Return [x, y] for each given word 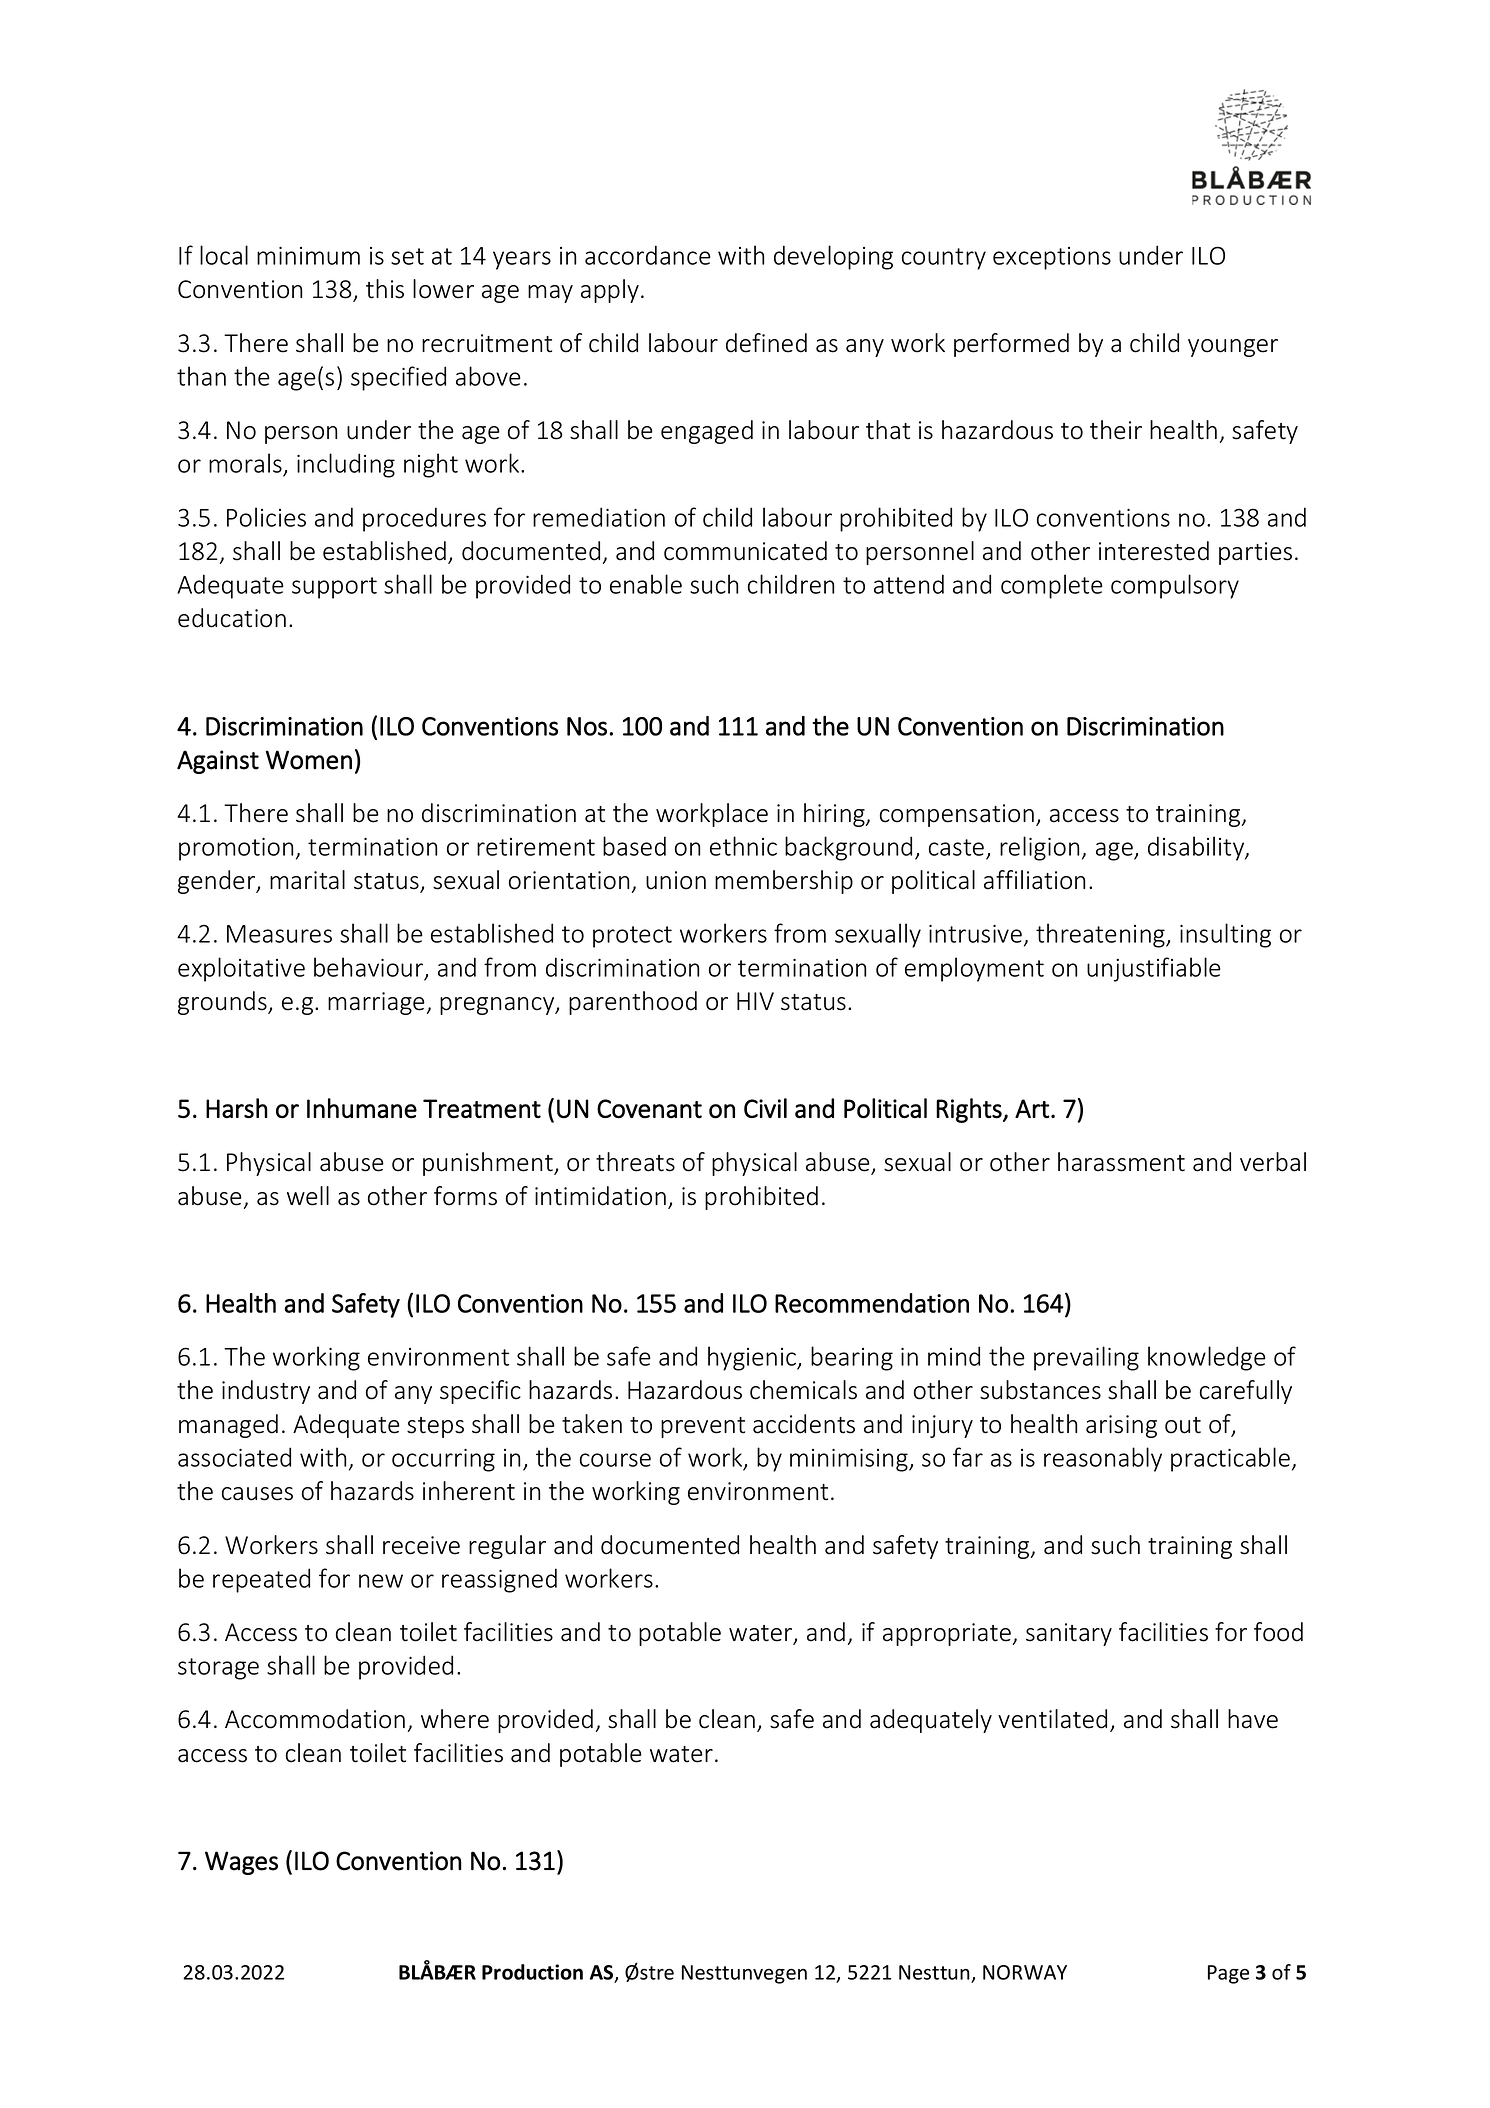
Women [309, 760]
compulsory [1175, 586]
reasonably [1103, 1459]
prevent [703, 1427]
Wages [241, 1863]
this [385, 289]
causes [257, 1494]
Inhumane [362, 1108]
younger [1233, 348]
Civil [765, 1108]
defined [766, 343]
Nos [587, 726]
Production [532, 1972]
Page [1228, 1974]
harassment [1121, 1162]
